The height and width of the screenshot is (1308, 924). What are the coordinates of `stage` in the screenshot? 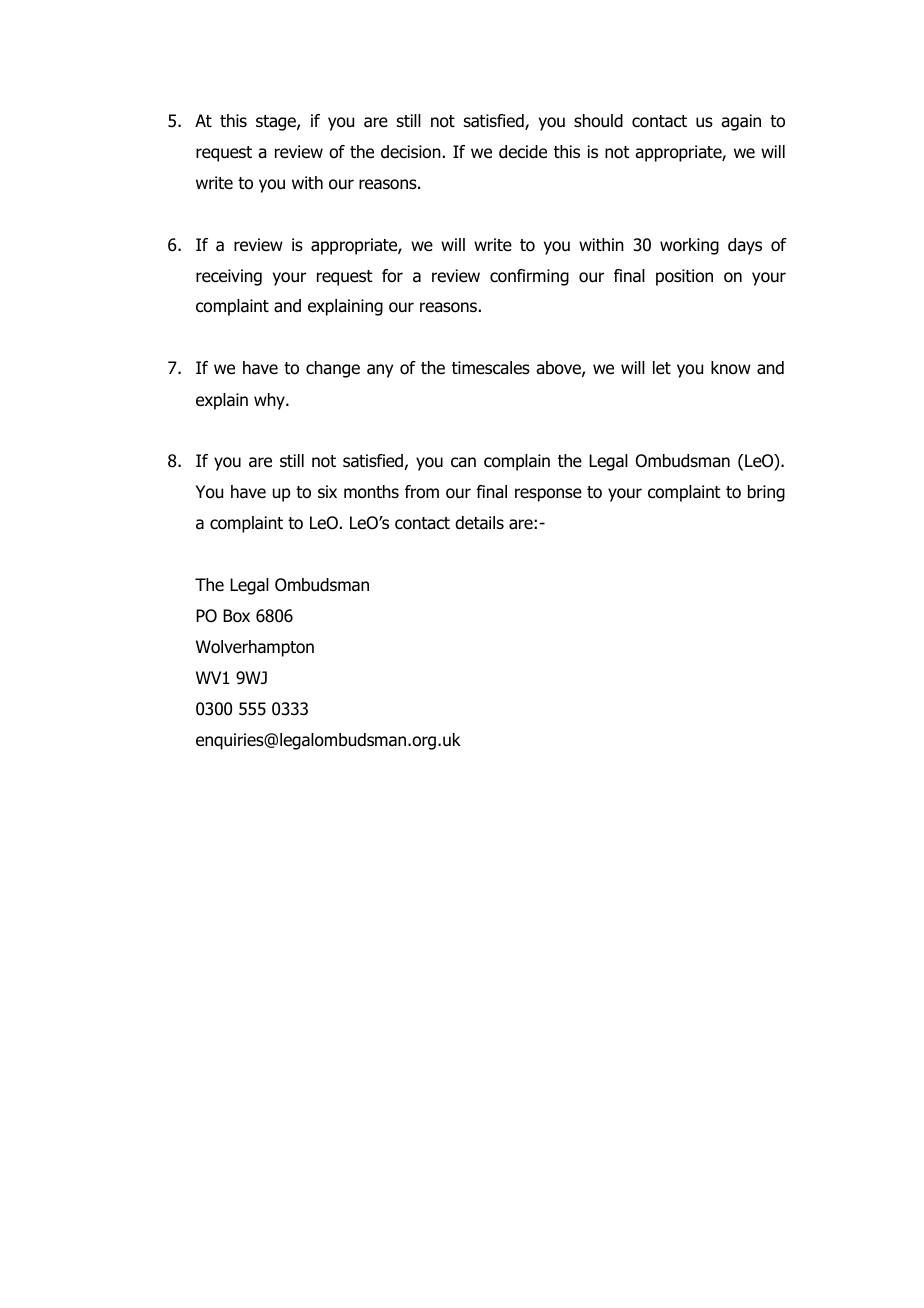 It's located at (277, 123).
